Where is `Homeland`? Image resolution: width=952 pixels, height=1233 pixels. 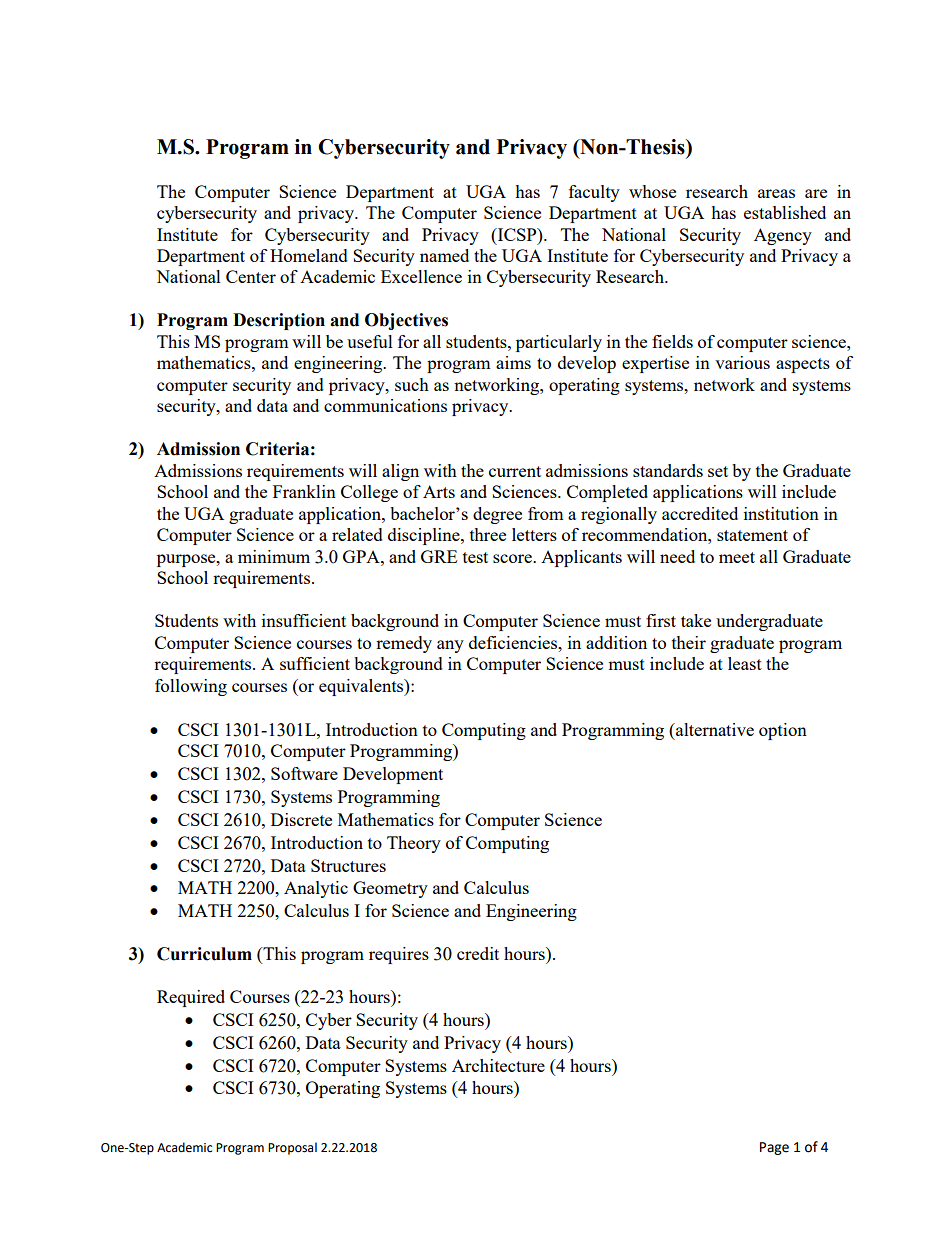 Homeland is located at coordinates (309, 255).
